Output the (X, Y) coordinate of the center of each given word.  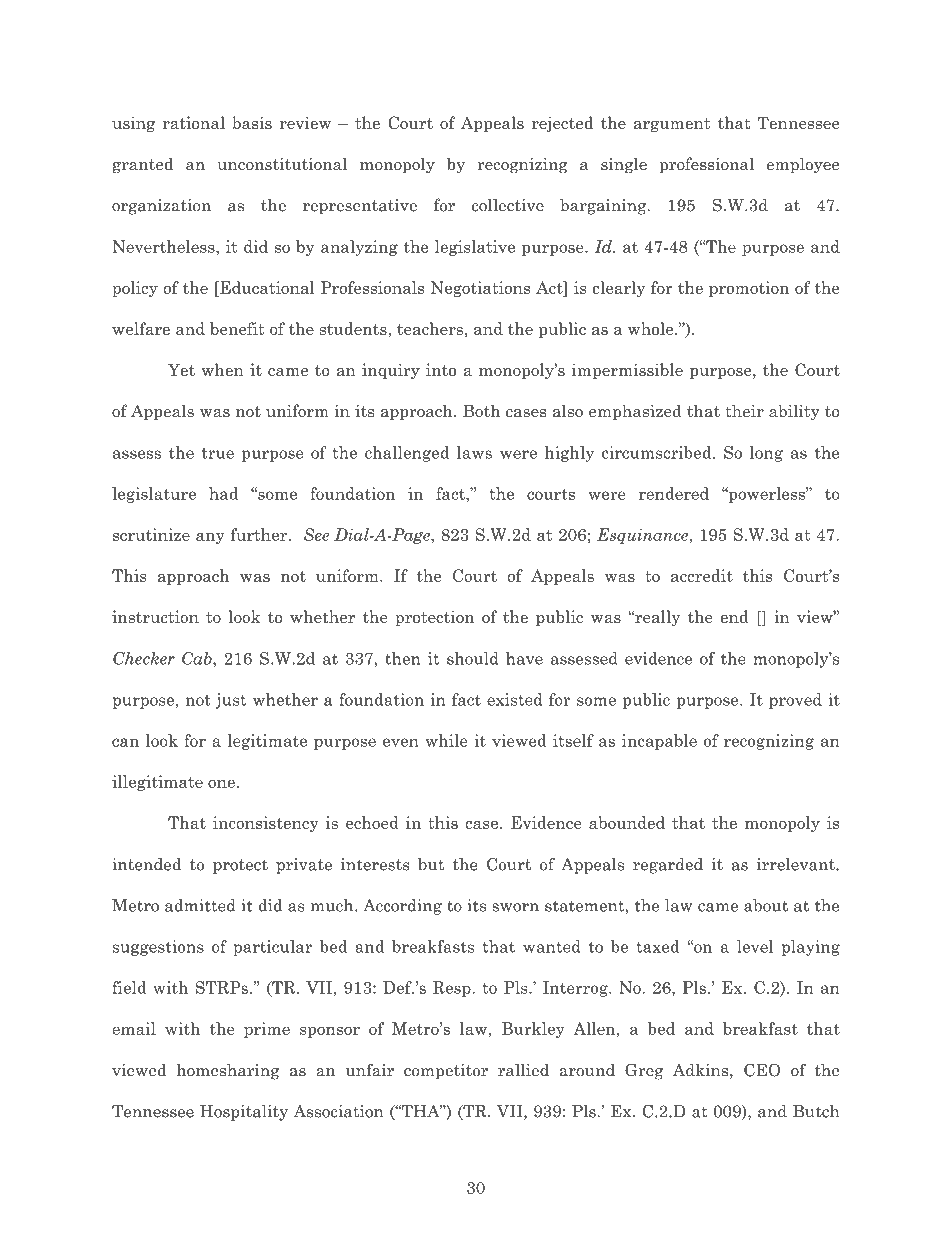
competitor (446, 1072)
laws (474, 452)
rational (193, 122)
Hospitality (244, 1113)
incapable (659, 742)
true (217, 453)
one (221, 783)
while (446, 740)
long (766, 454)
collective (508, 205)
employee (803, 165)
